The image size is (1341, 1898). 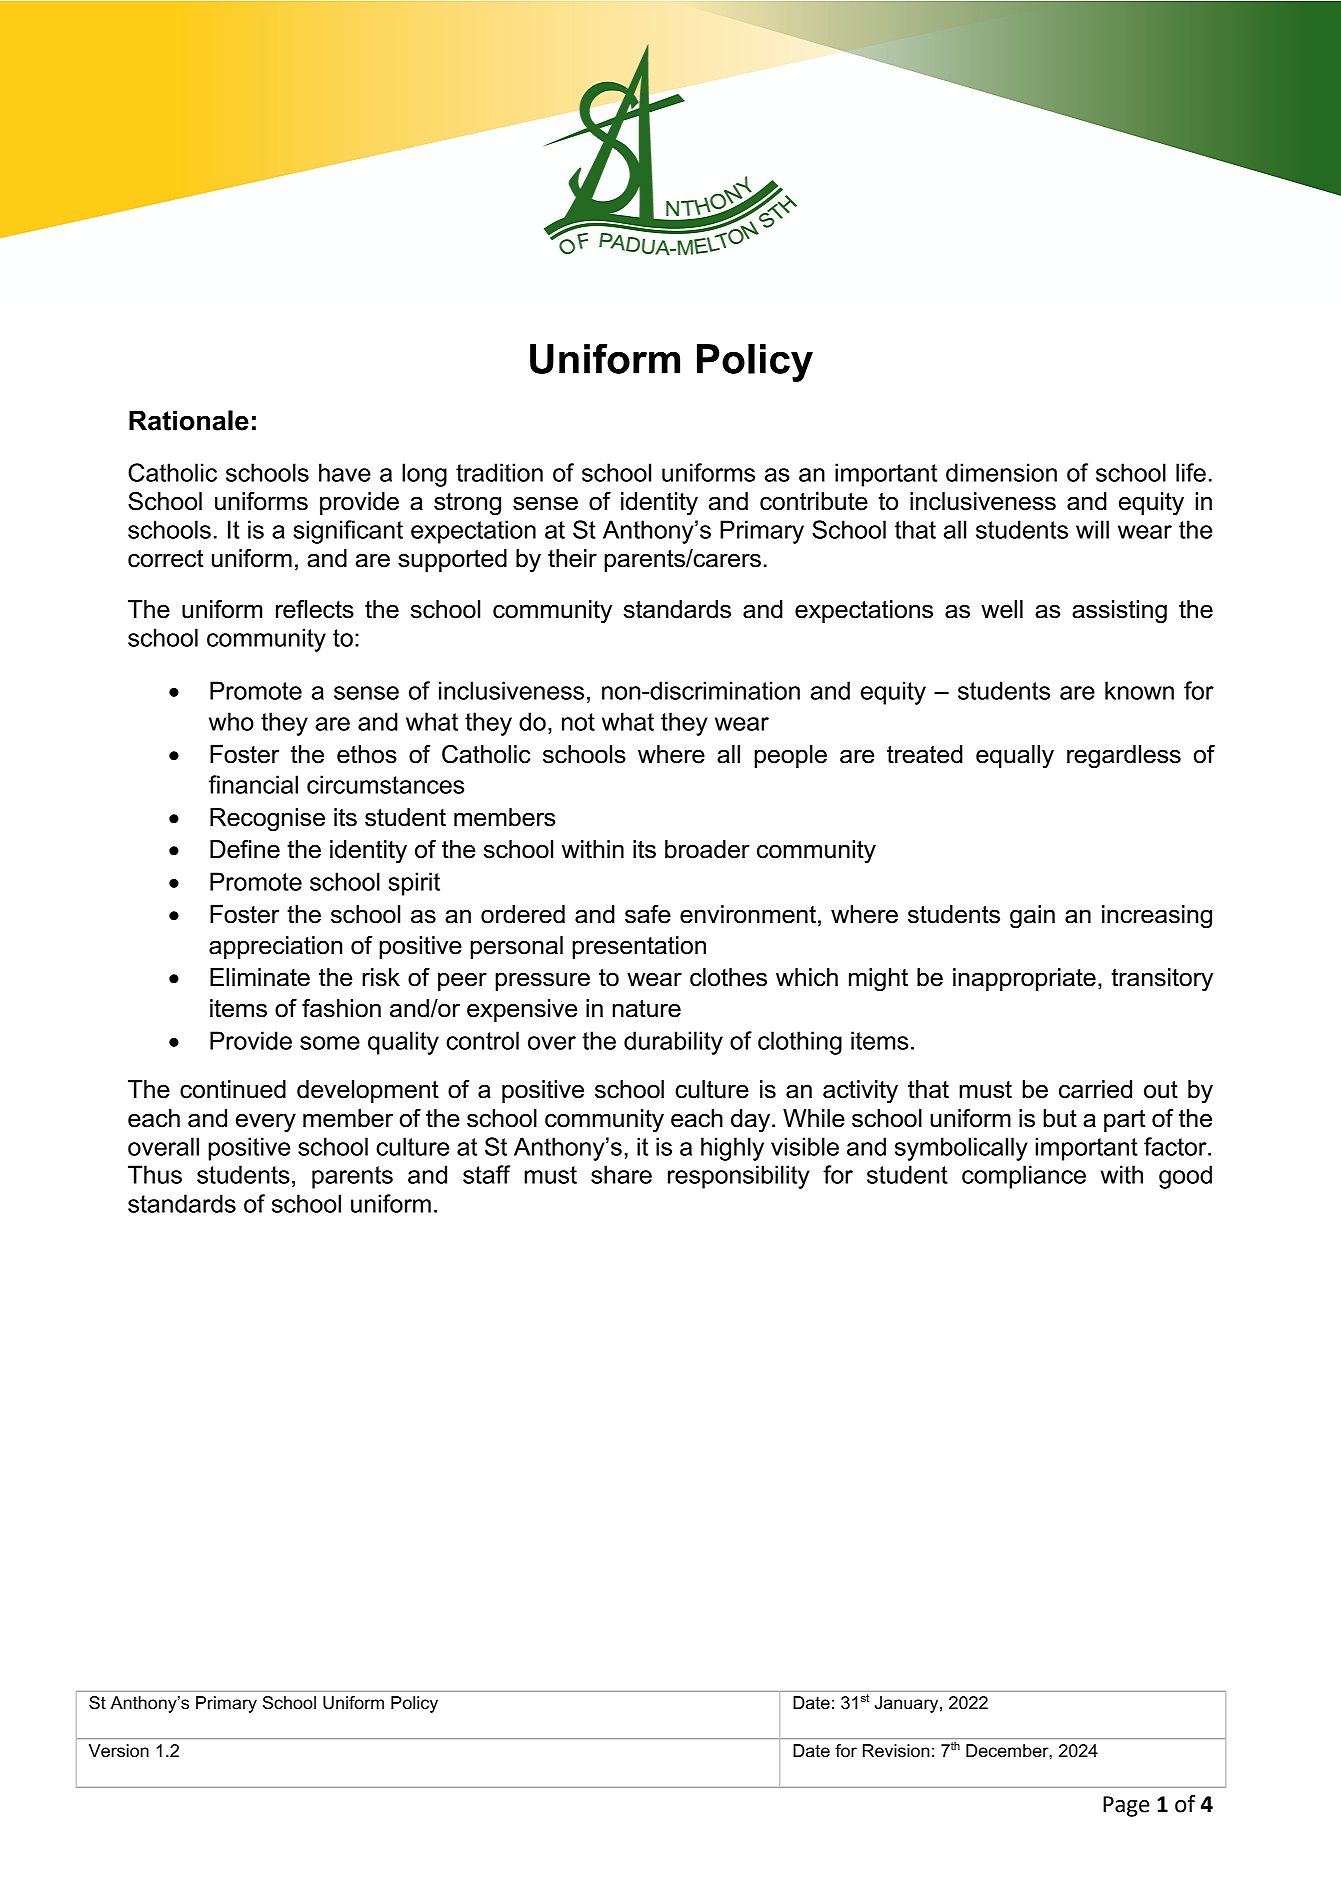 I want to click on equally, so click(x=1015, y=757).
